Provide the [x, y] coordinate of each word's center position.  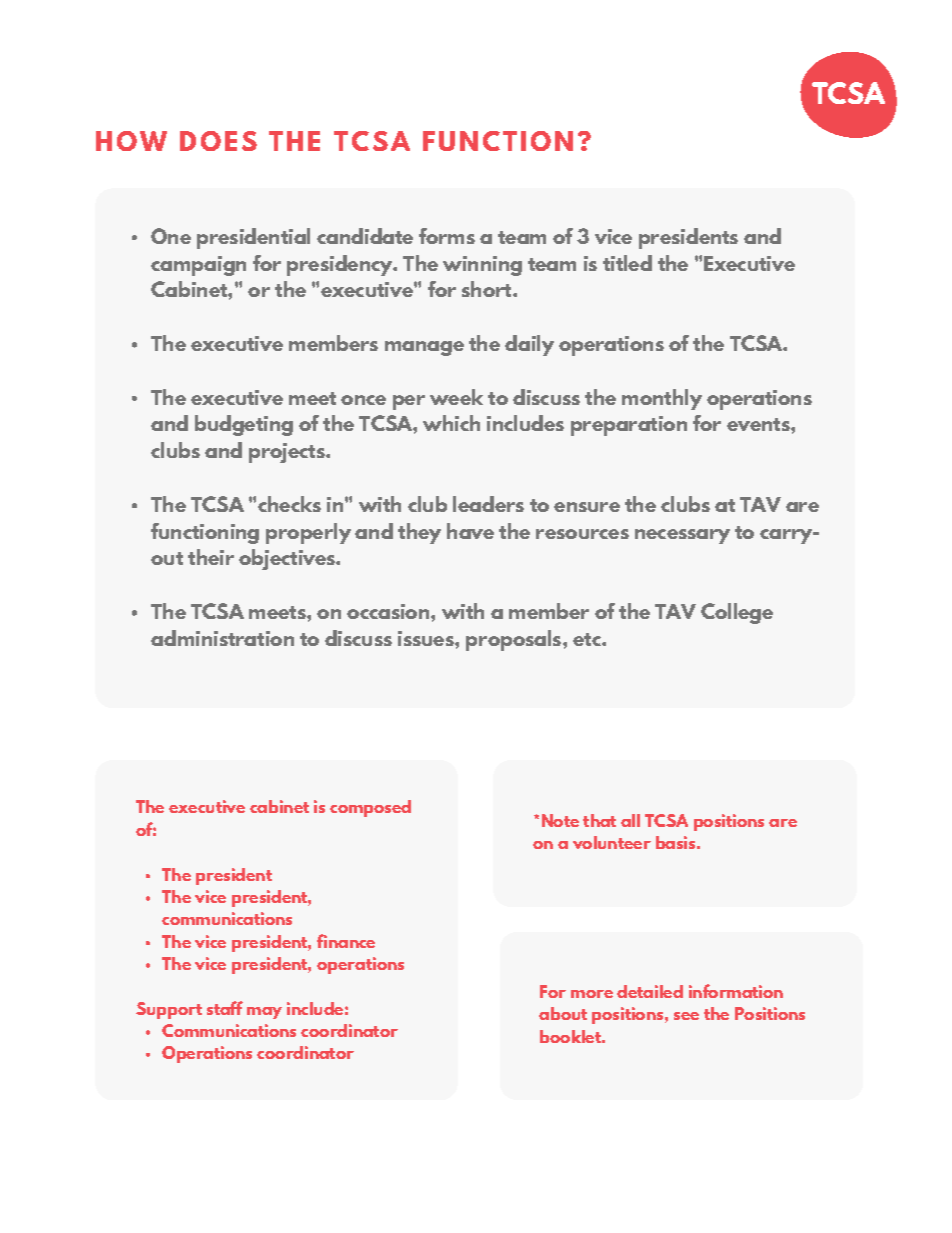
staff [225, 1008]
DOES [218, 141]
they [419, 533]
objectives [288, 559]
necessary [682, 536]
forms [447, 236]
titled [627, 263]
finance [346, 941]
